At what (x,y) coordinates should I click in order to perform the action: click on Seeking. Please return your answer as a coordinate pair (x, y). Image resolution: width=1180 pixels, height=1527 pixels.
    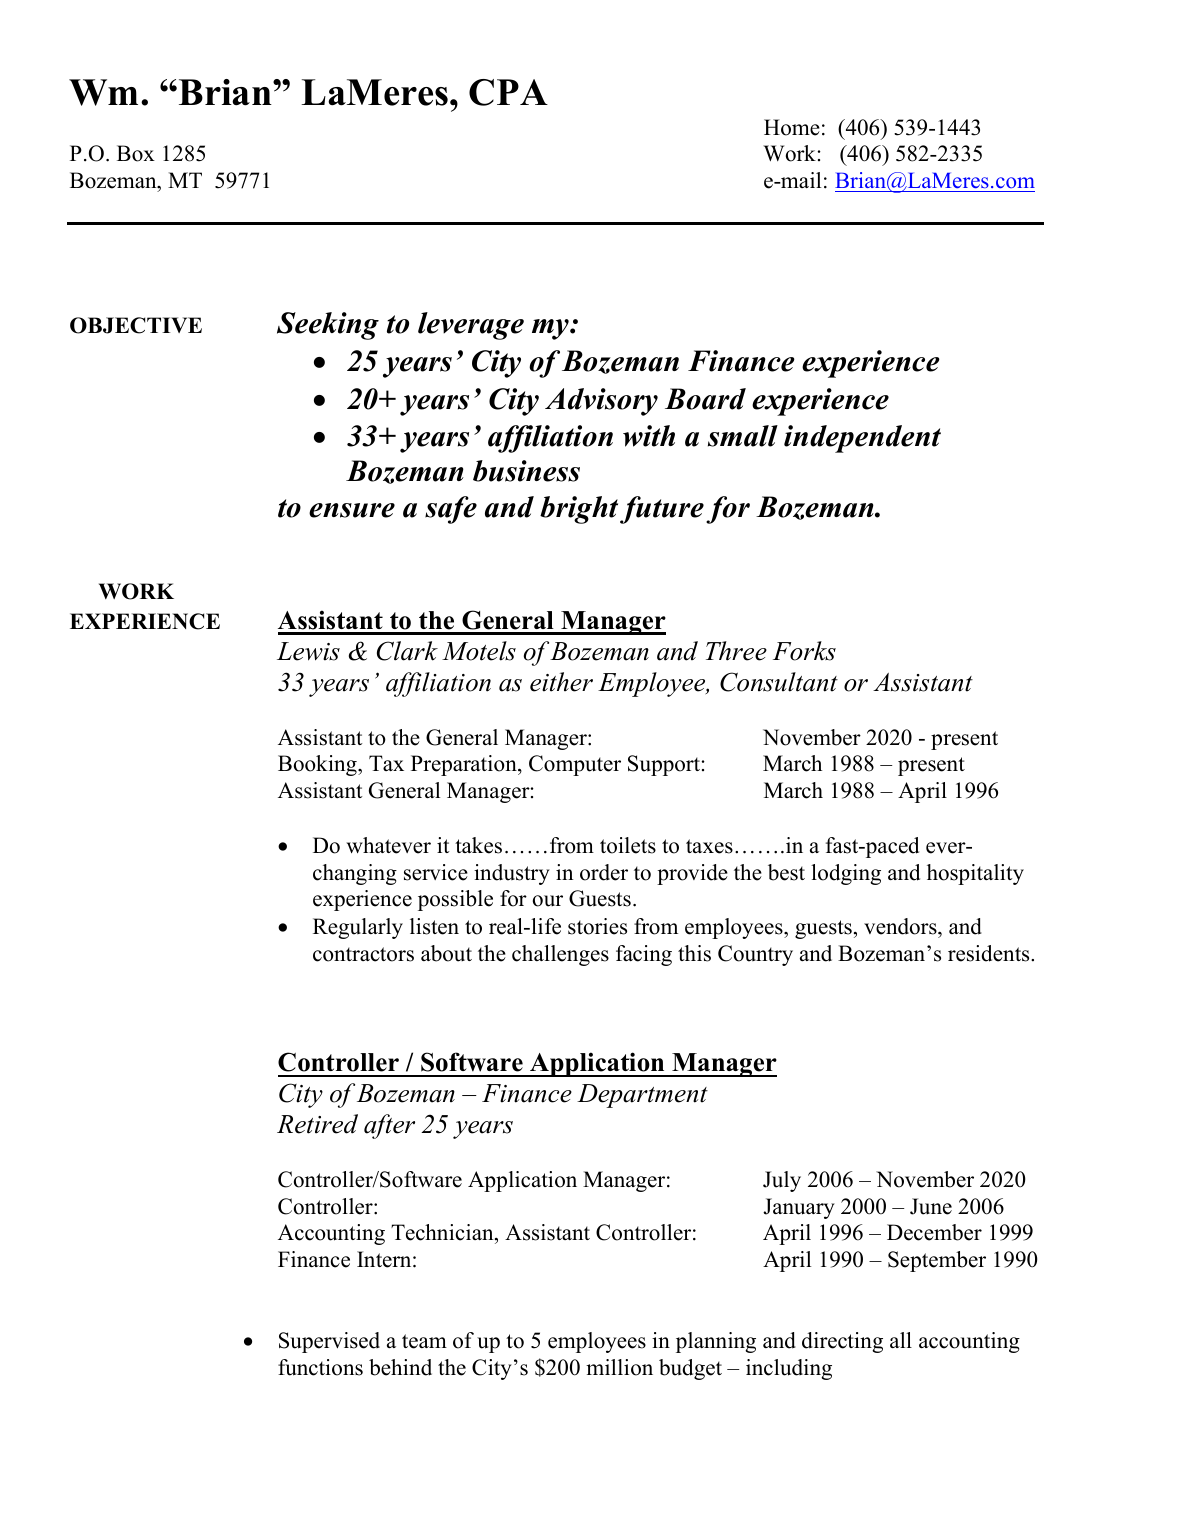
    Looking at the image, I should click on (328, 326).
